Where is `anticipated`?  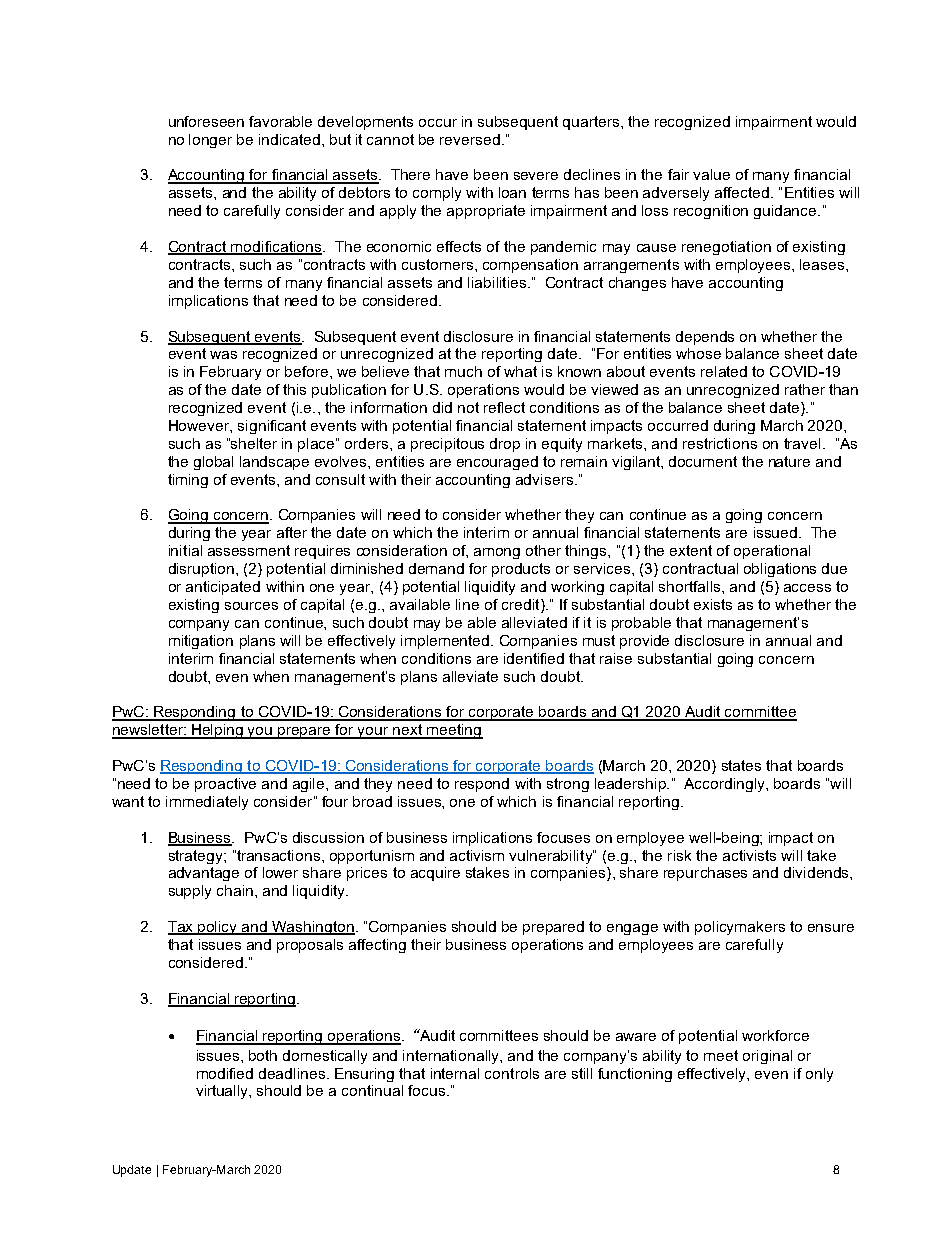
anticipated is located at coordinates (223, 588).
